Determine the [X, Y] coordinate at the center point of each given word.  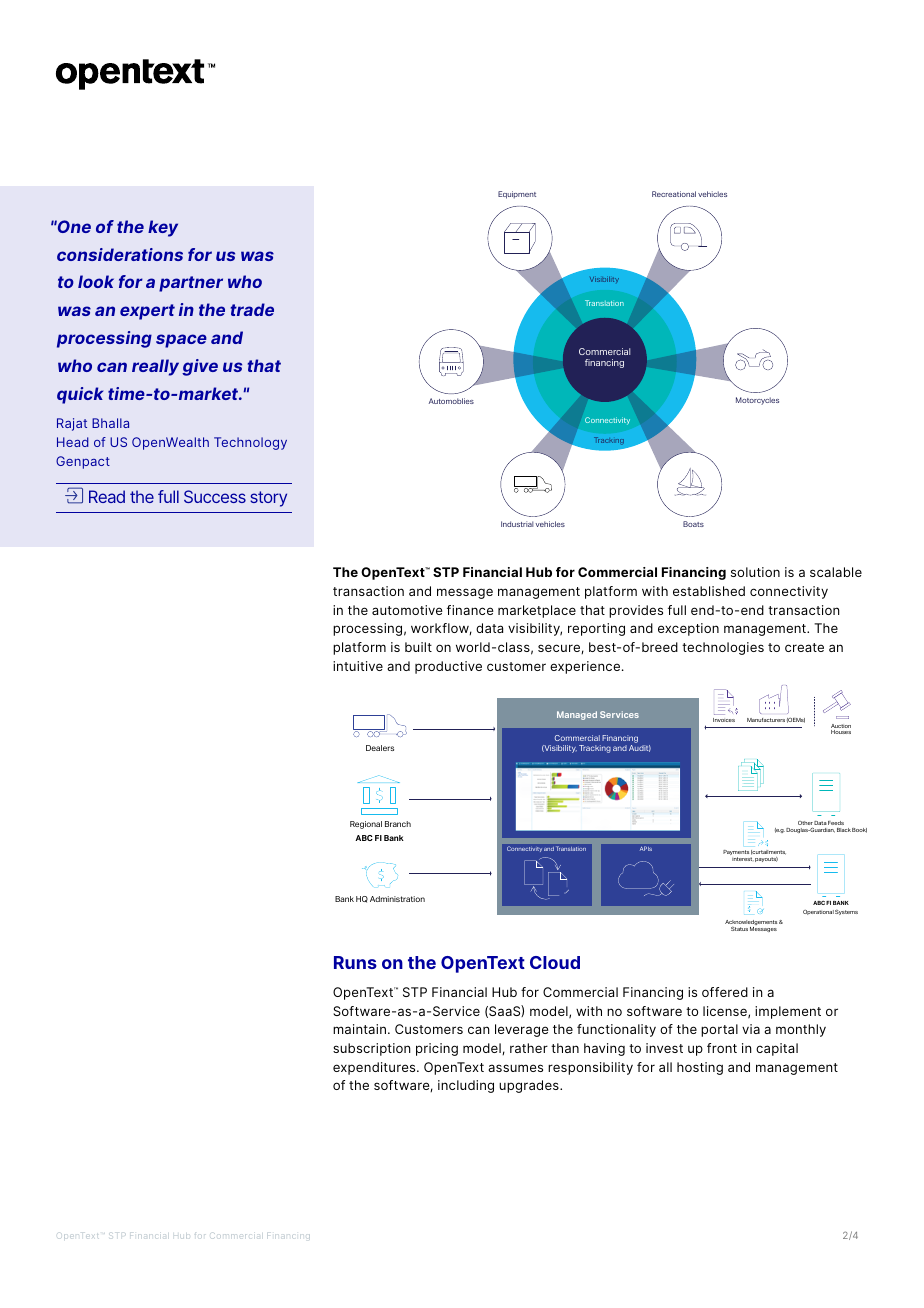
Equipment [517, 195]
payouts [766, 859]
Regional [366, 825]
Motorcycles [757, 401]
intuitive [358, 666]
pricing [437, 1049]
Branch [398, 824]
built [418, 647]
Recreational [674, 194]
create [804, 647]
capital [777, 1049]
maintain [359, 1029]
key [163, 228]
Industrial [517, 524]
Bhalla [110, 423]
